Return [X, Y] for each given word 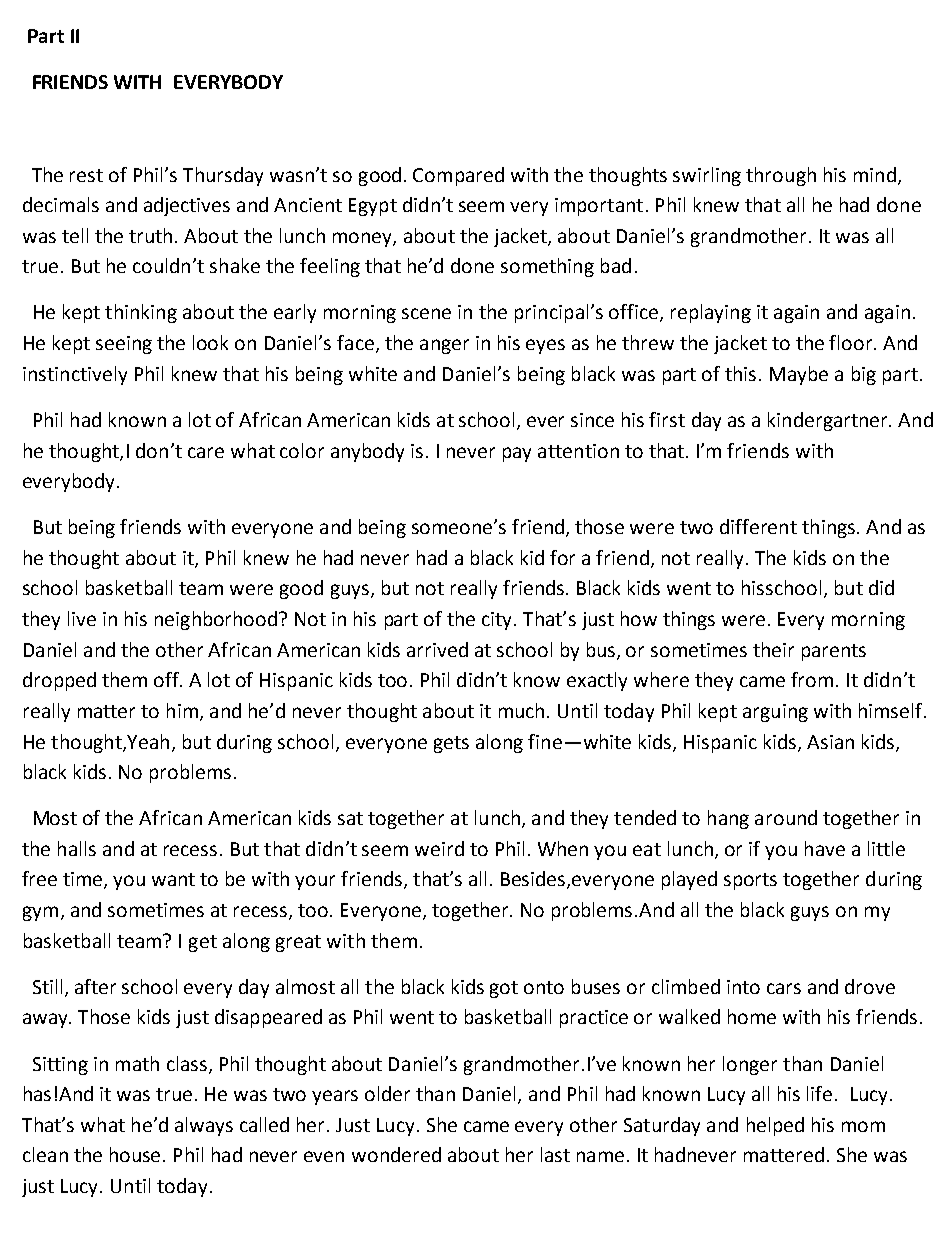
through [781, 176]
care [206, 452]
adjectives [187, 206]
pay [517, 454]
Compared [458, 176]
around [786, 817]
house [135, 1154]
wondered [396, 1154]
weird [439, 848]
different [758, 526]
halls [77, 848]
